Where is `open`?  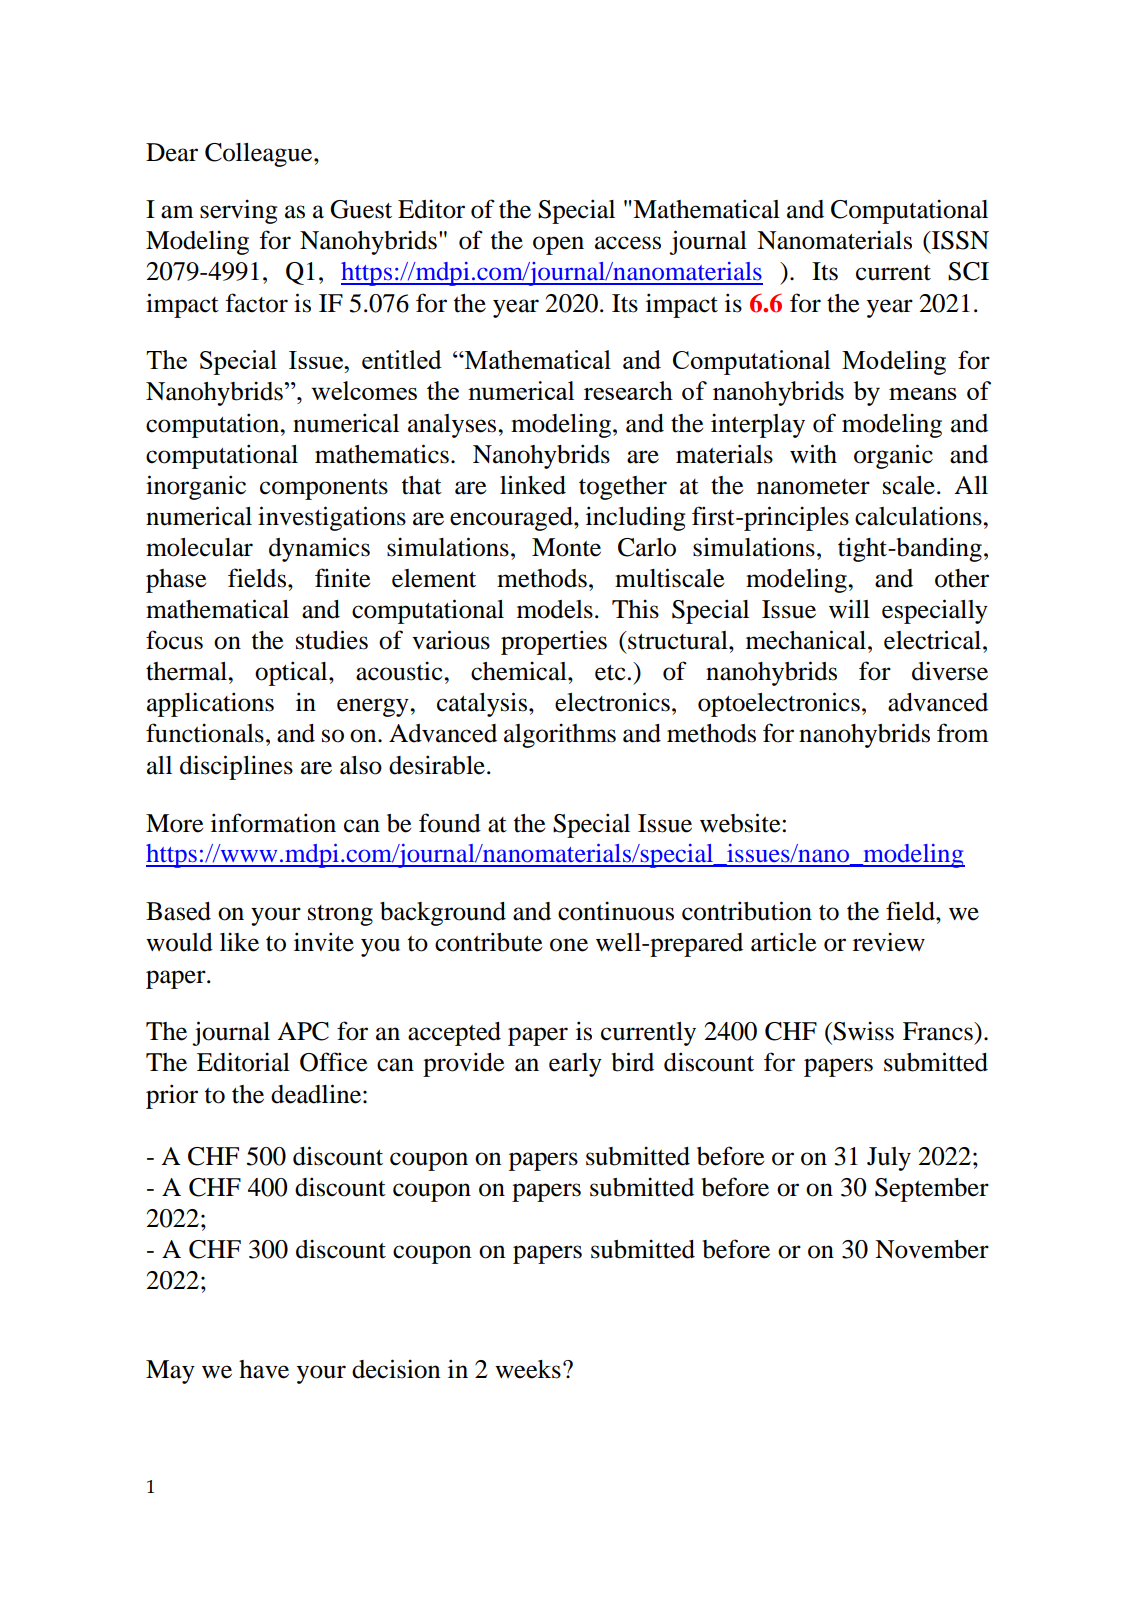
open is located at coordinates (558, 245).
